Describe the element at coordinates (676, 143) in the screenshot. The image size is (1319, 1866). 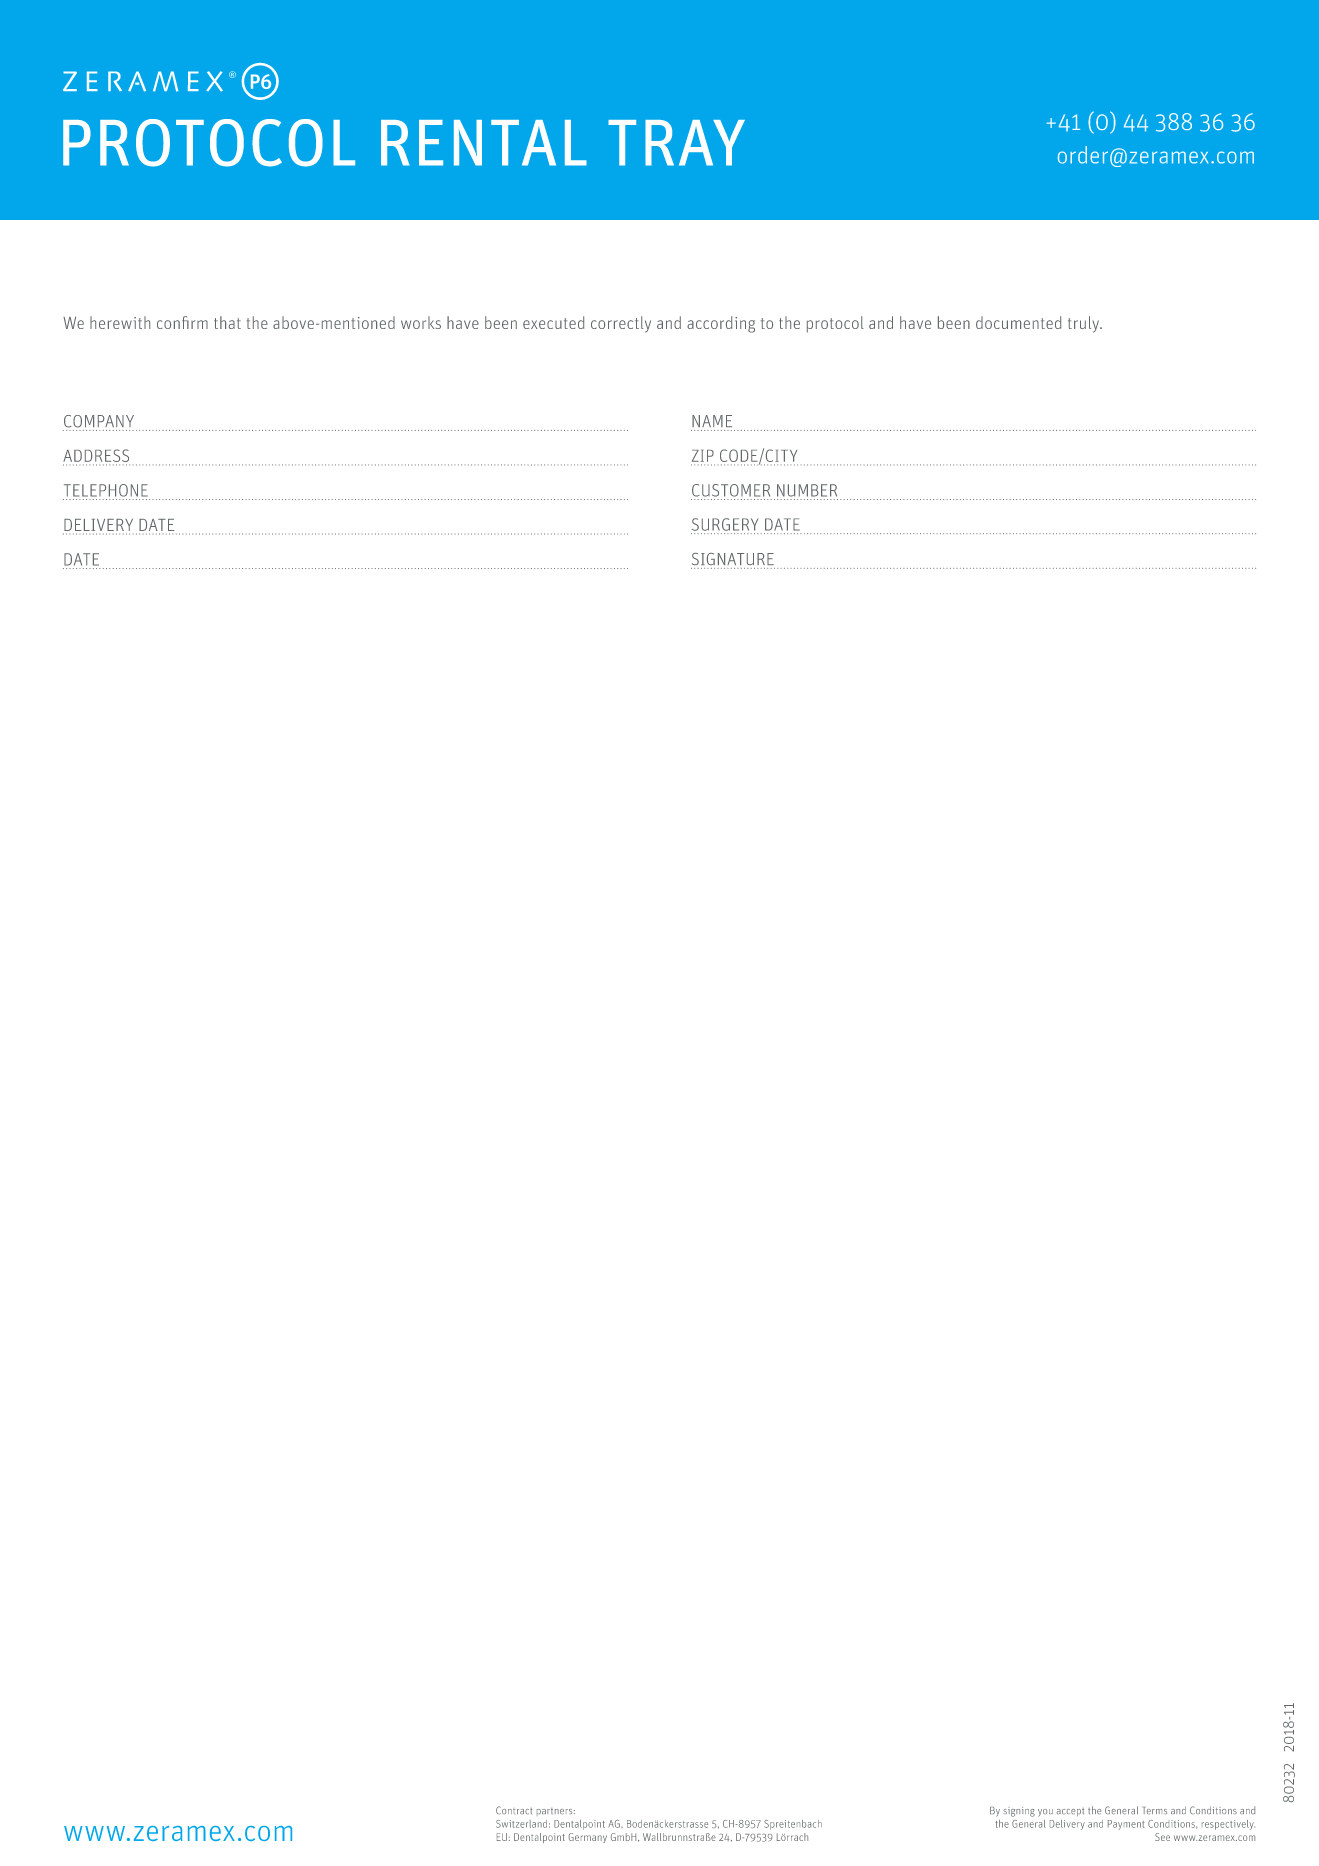
I see `TRAY` at that location.
